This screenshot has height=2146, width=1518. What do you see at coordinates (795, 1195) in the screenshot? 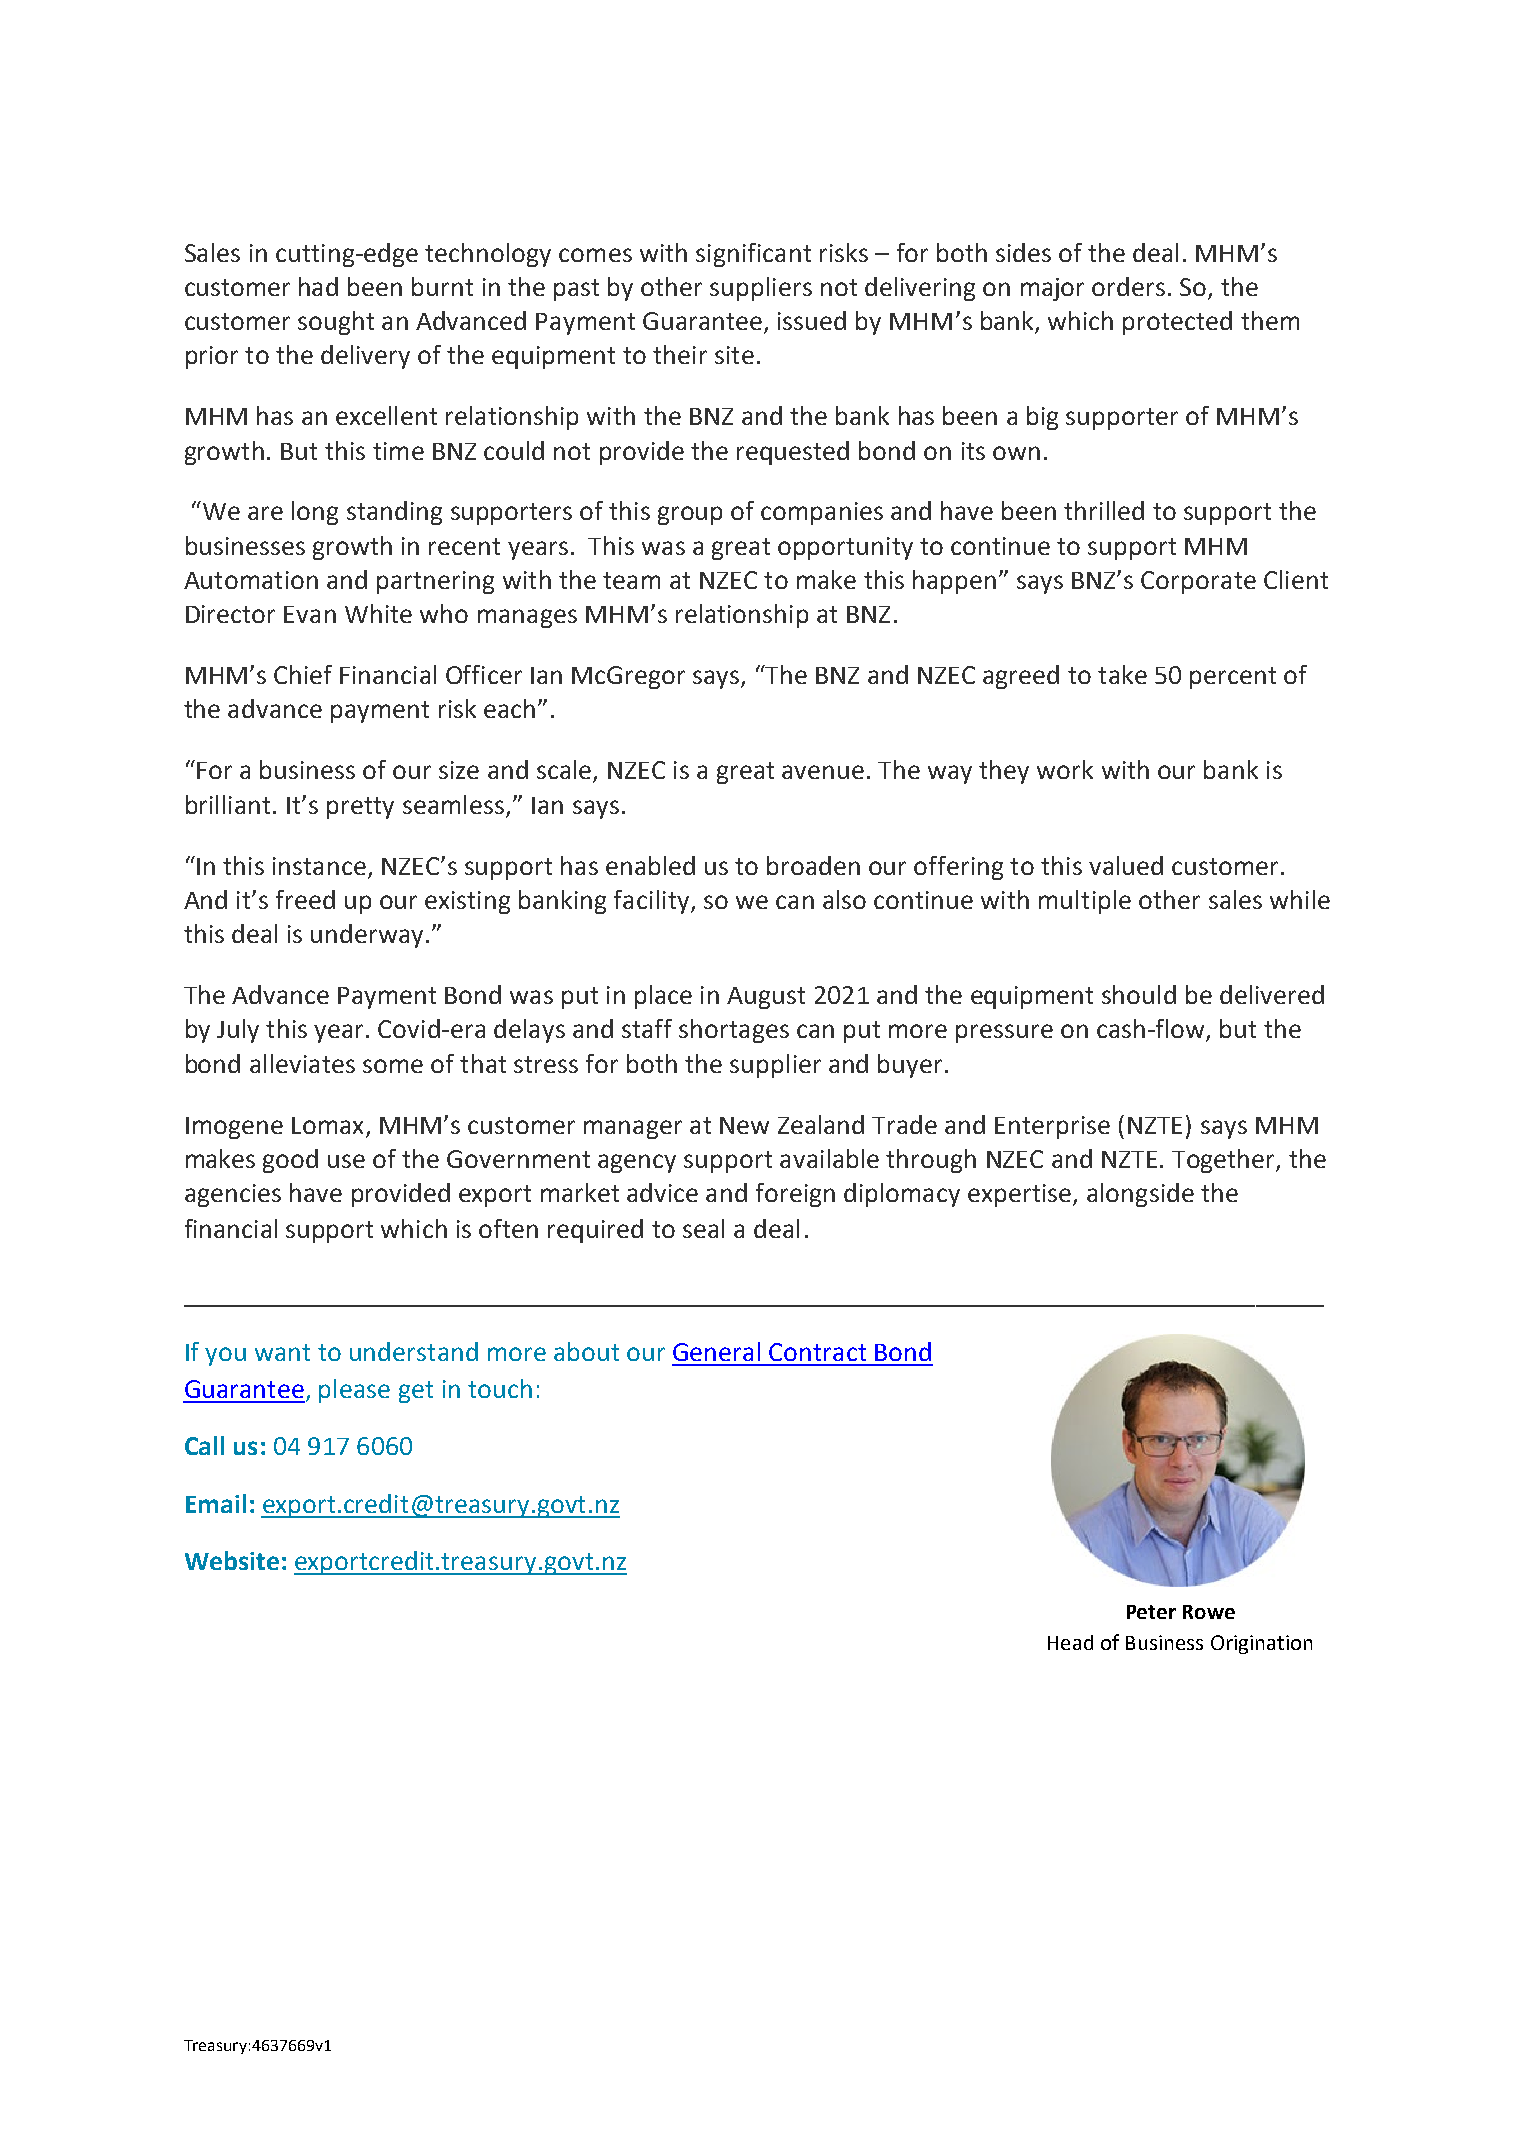
I see `foreign` at bounding box center [795, 1195].
